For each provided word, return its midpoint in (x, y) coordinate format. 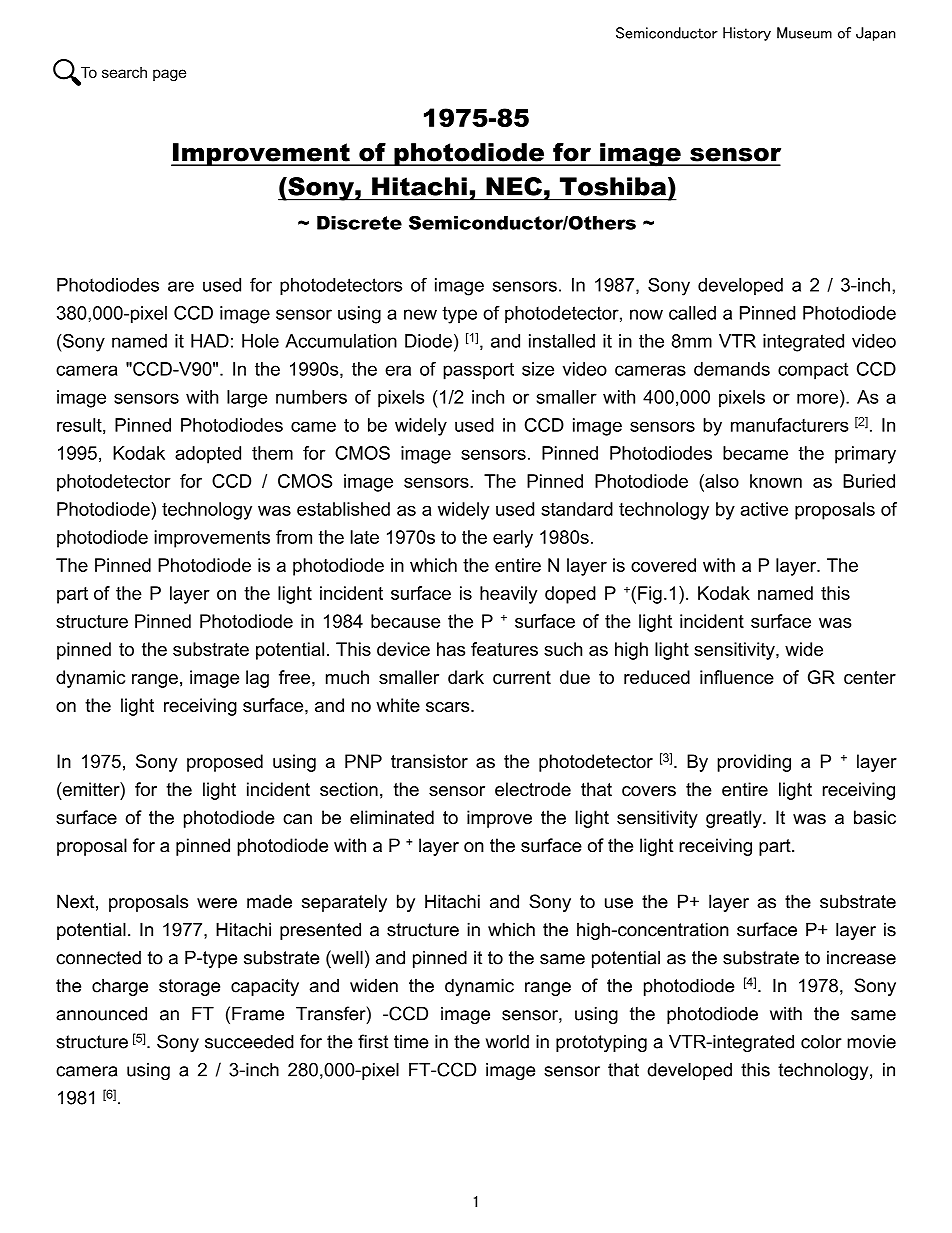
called (692, 313)
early (513, 539)
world (507, 1042)
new (420, 314)
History (747, 34)
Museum (804, 33)
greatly (735, 819)
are (181, 286)
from (294, 537)
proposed (225, 763)
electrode (533, 789)
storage (189, 987)
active (764, 509)
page (169, 75)
